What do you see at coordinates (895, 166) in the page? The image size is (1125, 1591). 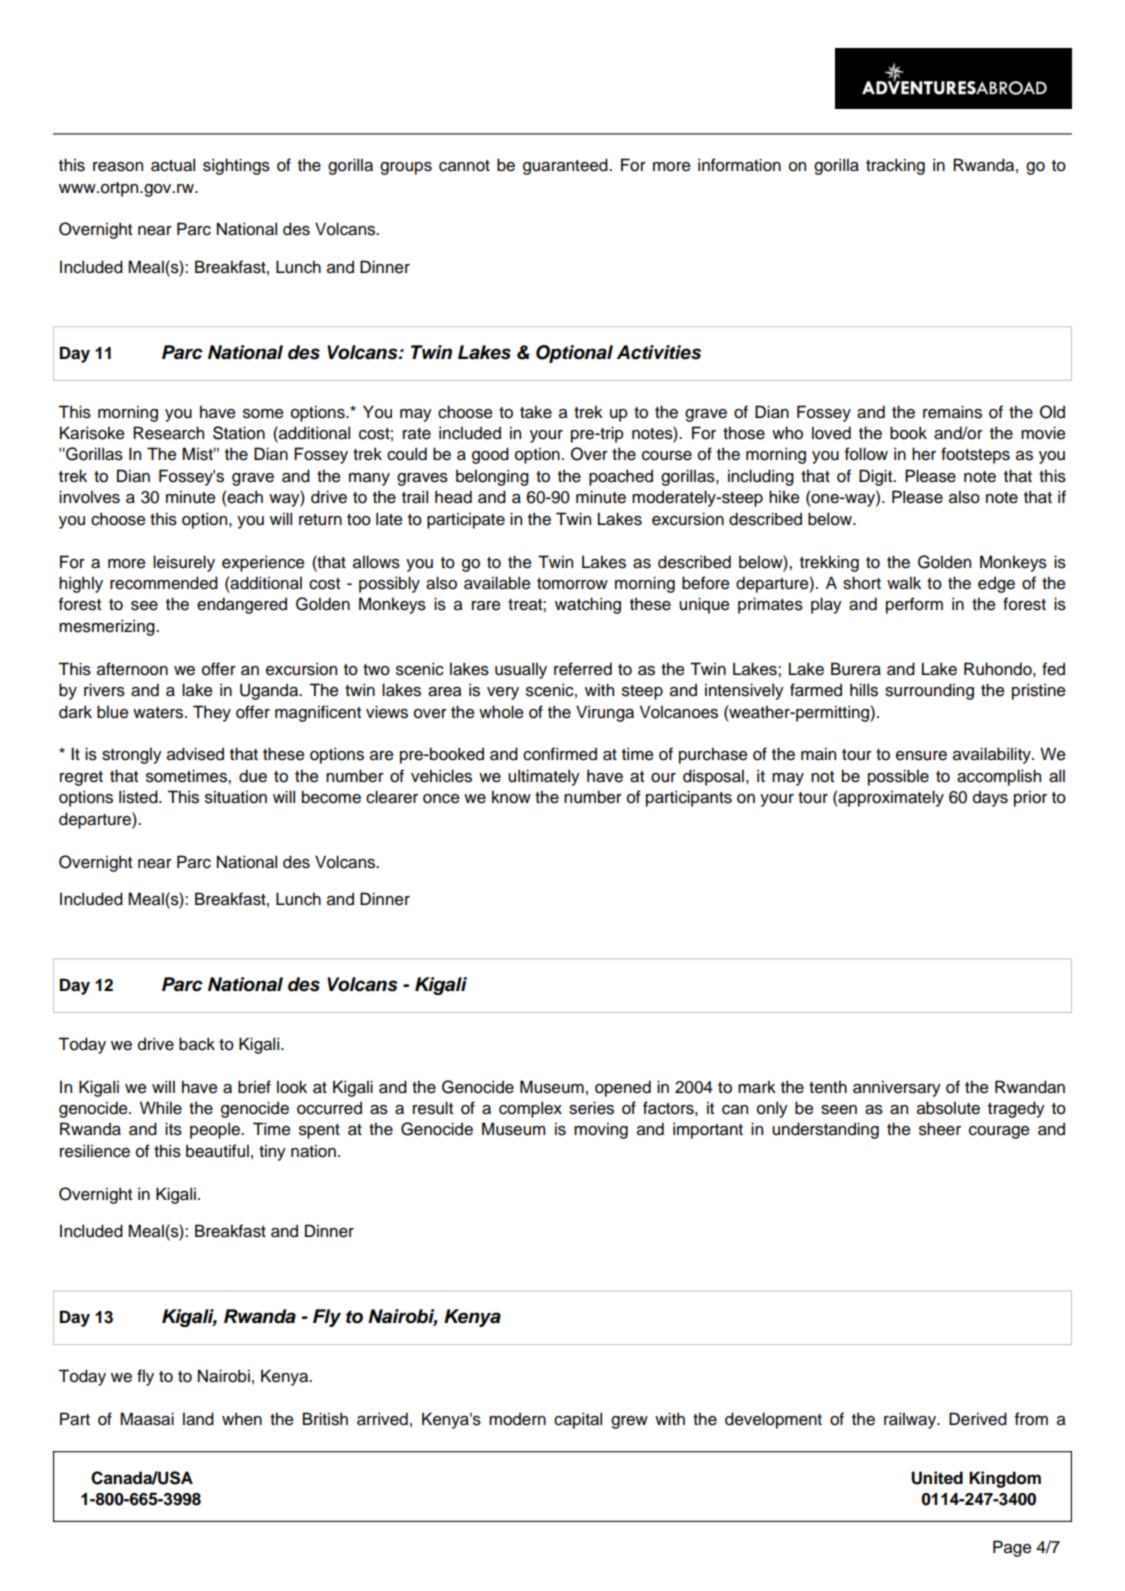 I see `tracking` at bounding box center [895, 166].
